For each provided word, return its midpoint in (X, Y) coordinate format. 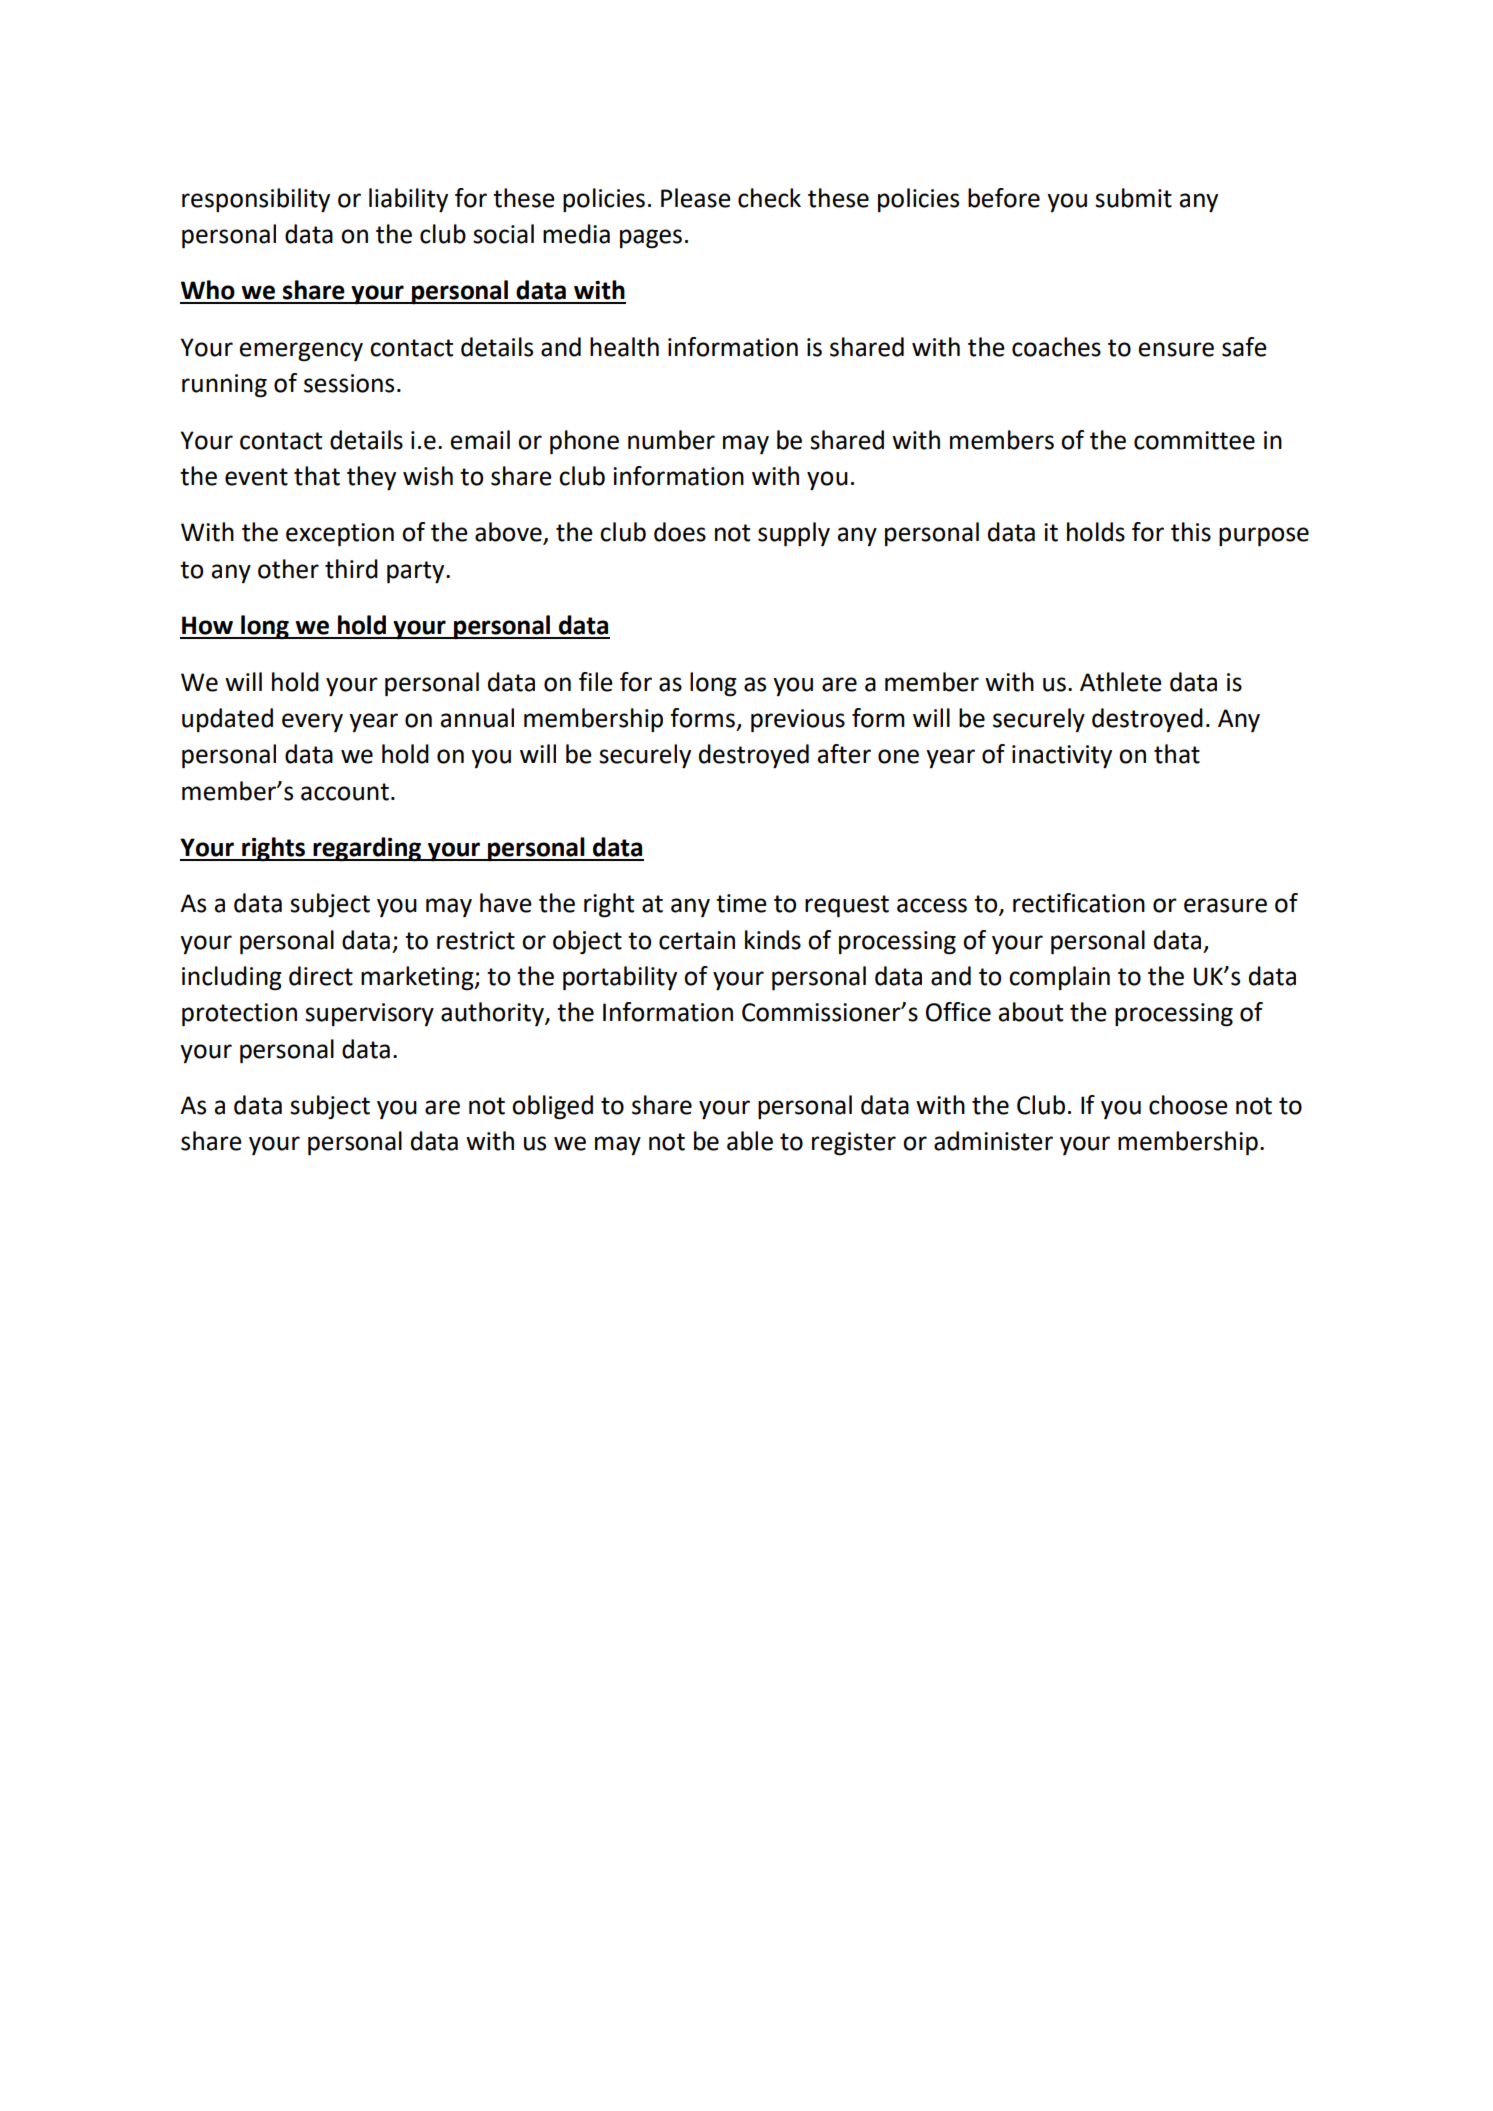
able (750, 1141)
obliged (552, 1107)
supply (794, 534)
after (844, 754)
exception (340, 535)
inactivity (1062, 757)
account (345, 792)
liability (408, 200)
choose (1188, 1105)
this (1191, 532)
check (769, 198)
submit (1133, 198)
